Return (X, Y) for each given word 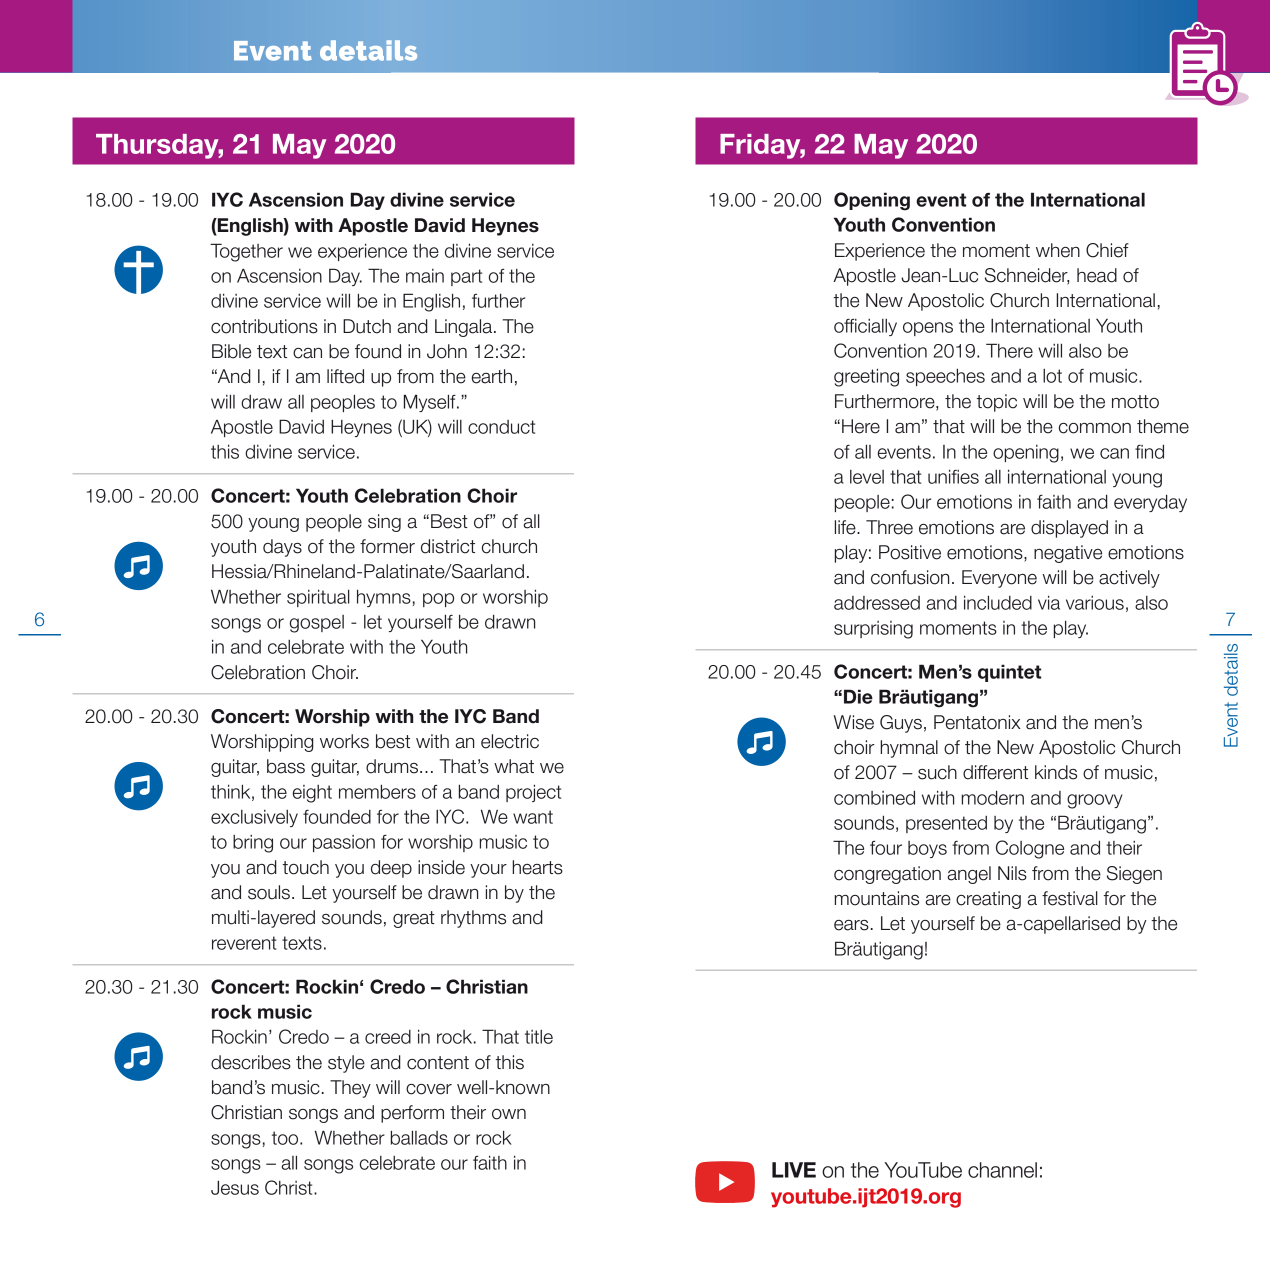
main (425, 276)
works (344, 741)
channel (1002, 1170)
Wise (854, 722)
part (466, 277)
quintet (1009, 673)
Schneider (1027, 276)
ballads (419, 1137)
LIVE (794, 1170)
